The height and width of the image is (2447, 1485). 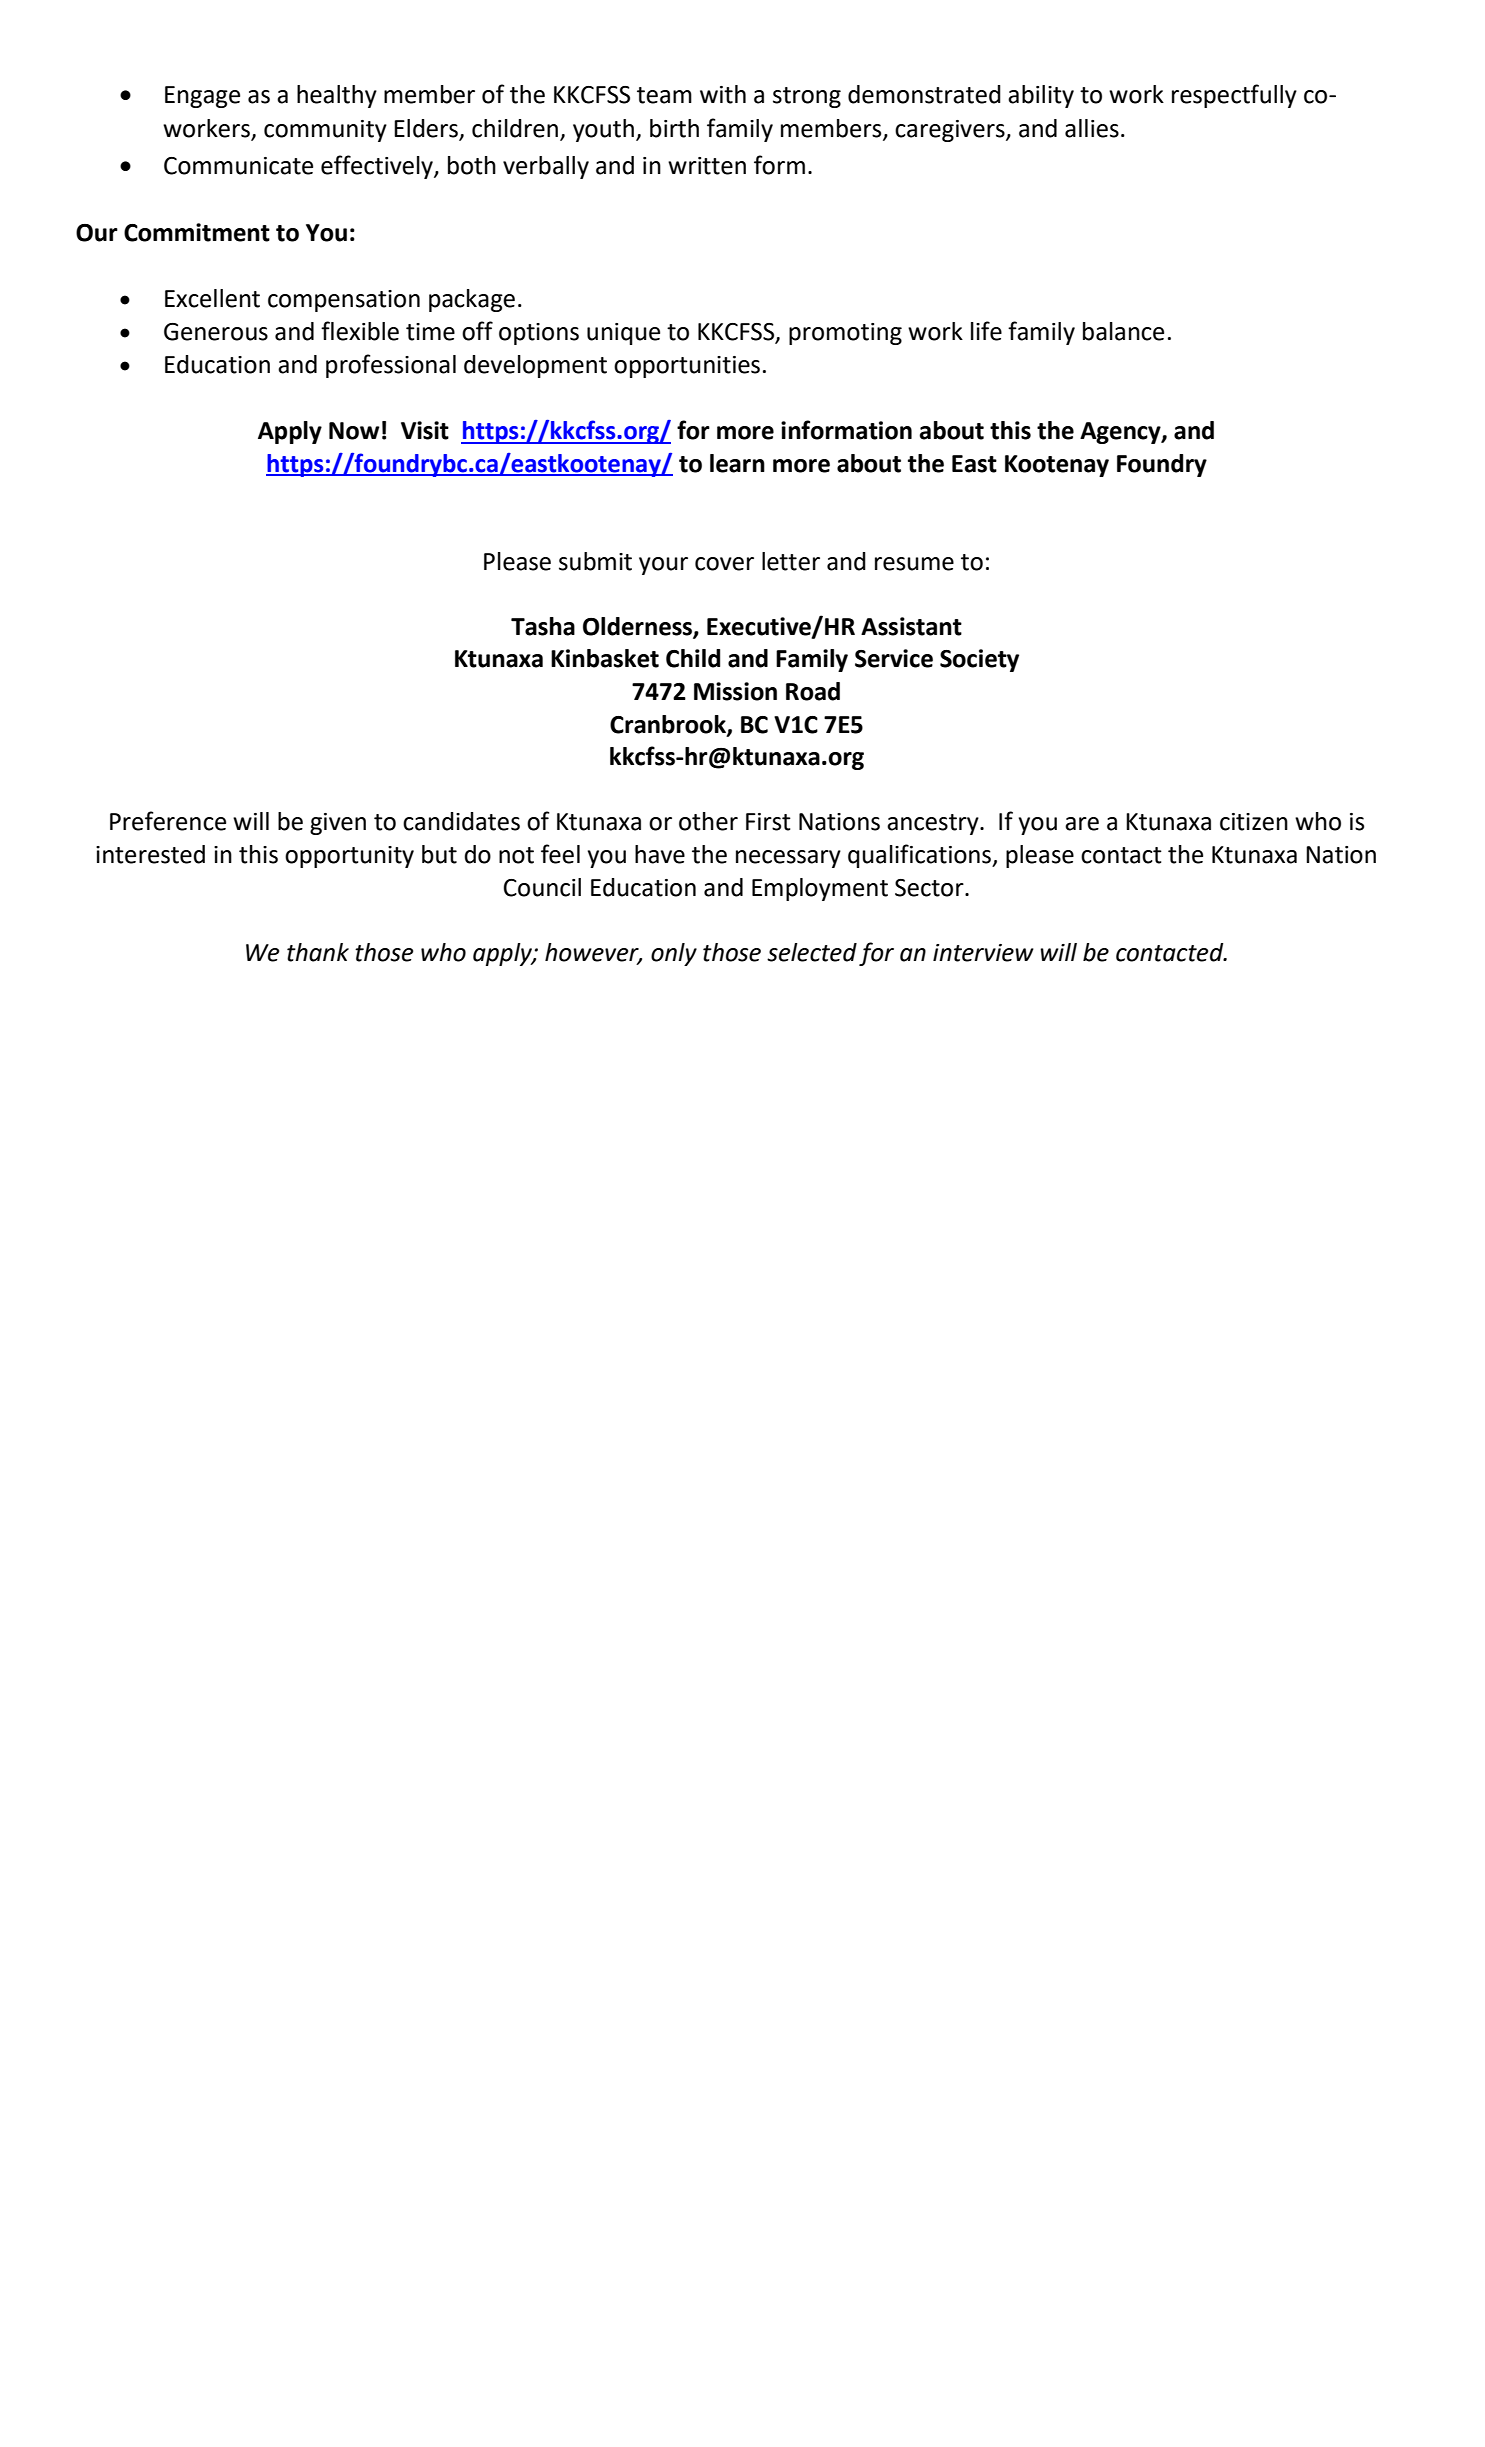 What do you see at coordinates (354, 431) in the image?
I see `Now` at bounding box center [354, 431].
